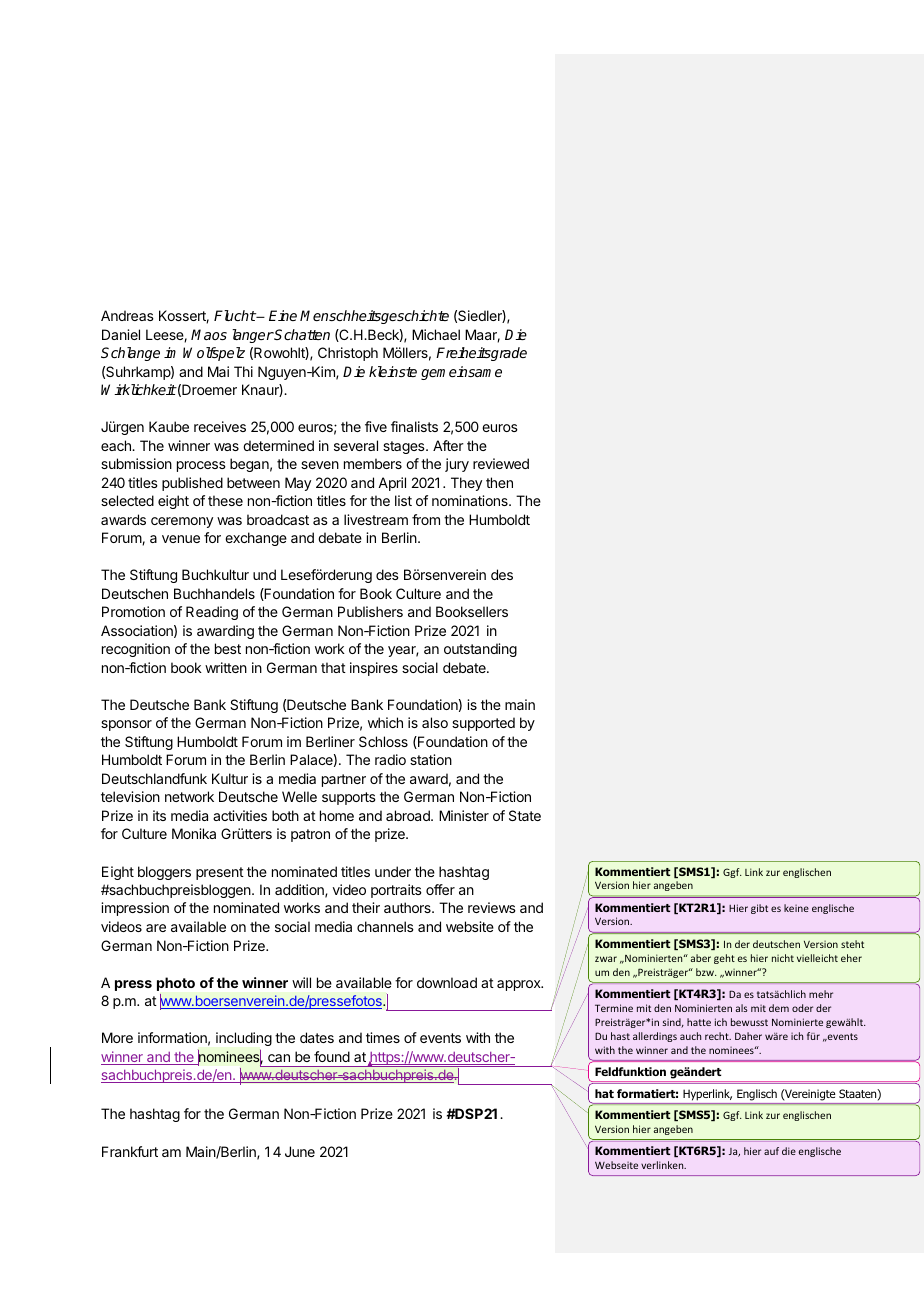  What do you see at coordinates (759, 909) in the page?
I see `gibt` at bounding box center [759, 909].
